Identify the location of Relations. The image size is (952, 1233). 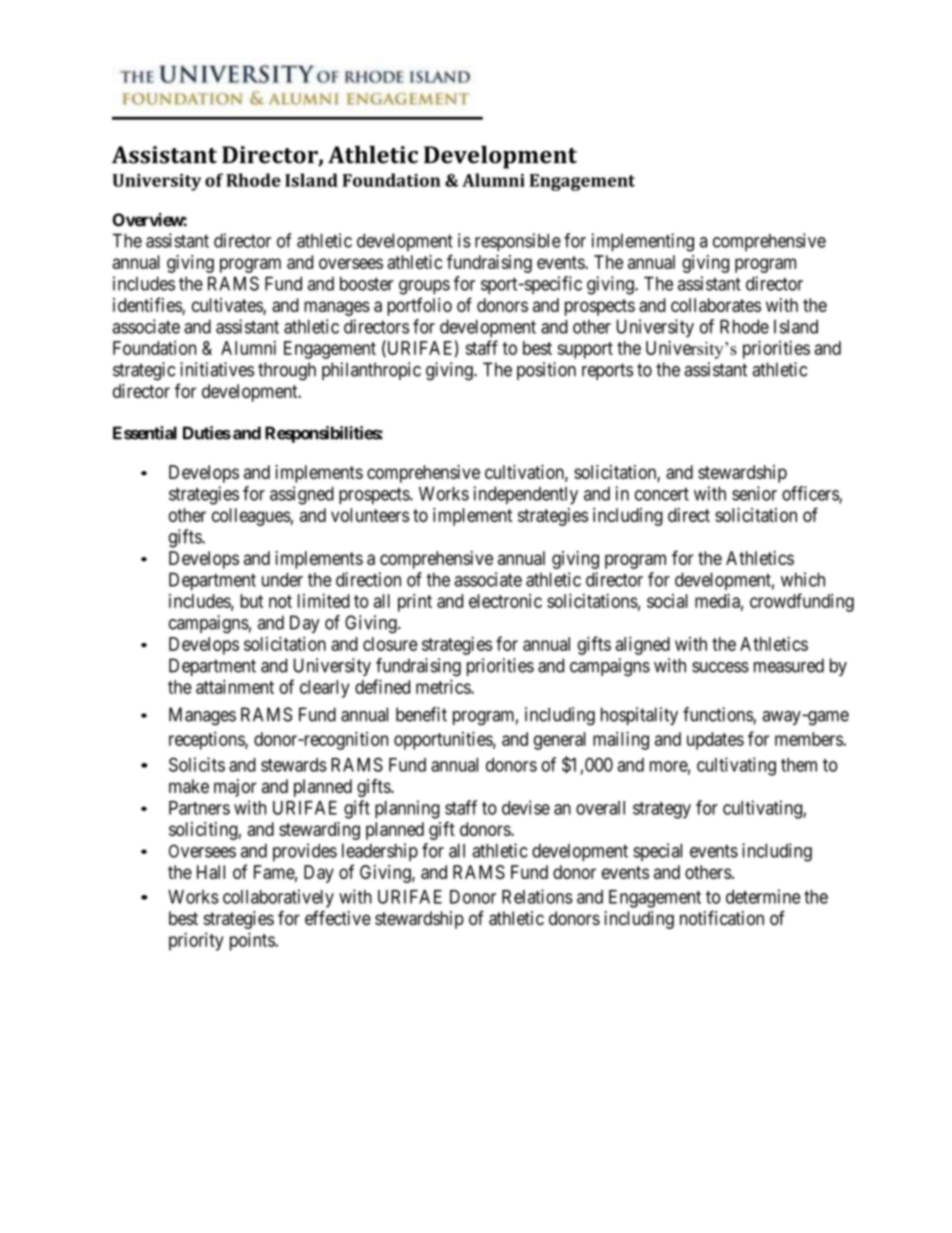
(537, 896).
